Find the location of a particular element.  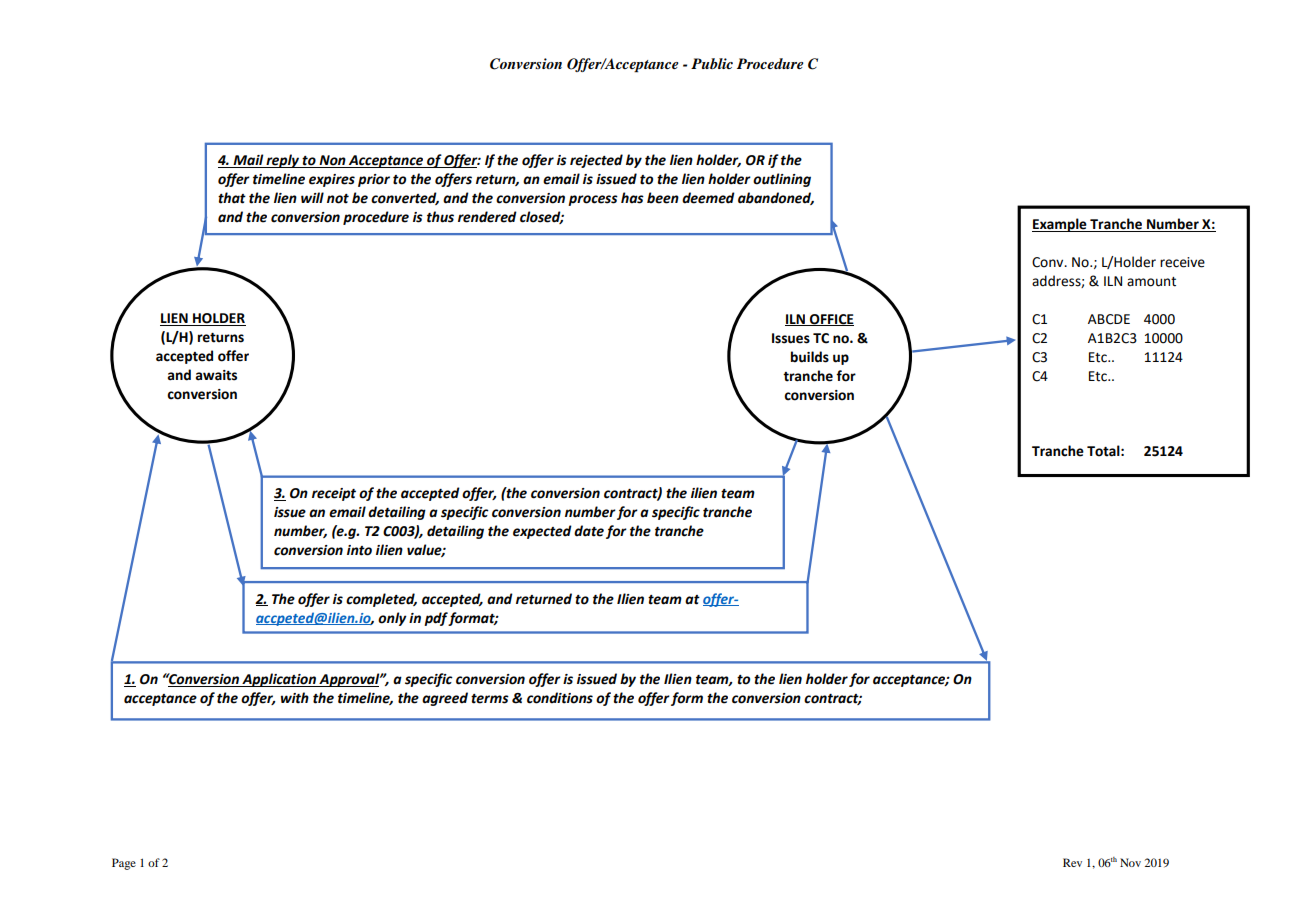

expected is located at coordinates (542, 532).
